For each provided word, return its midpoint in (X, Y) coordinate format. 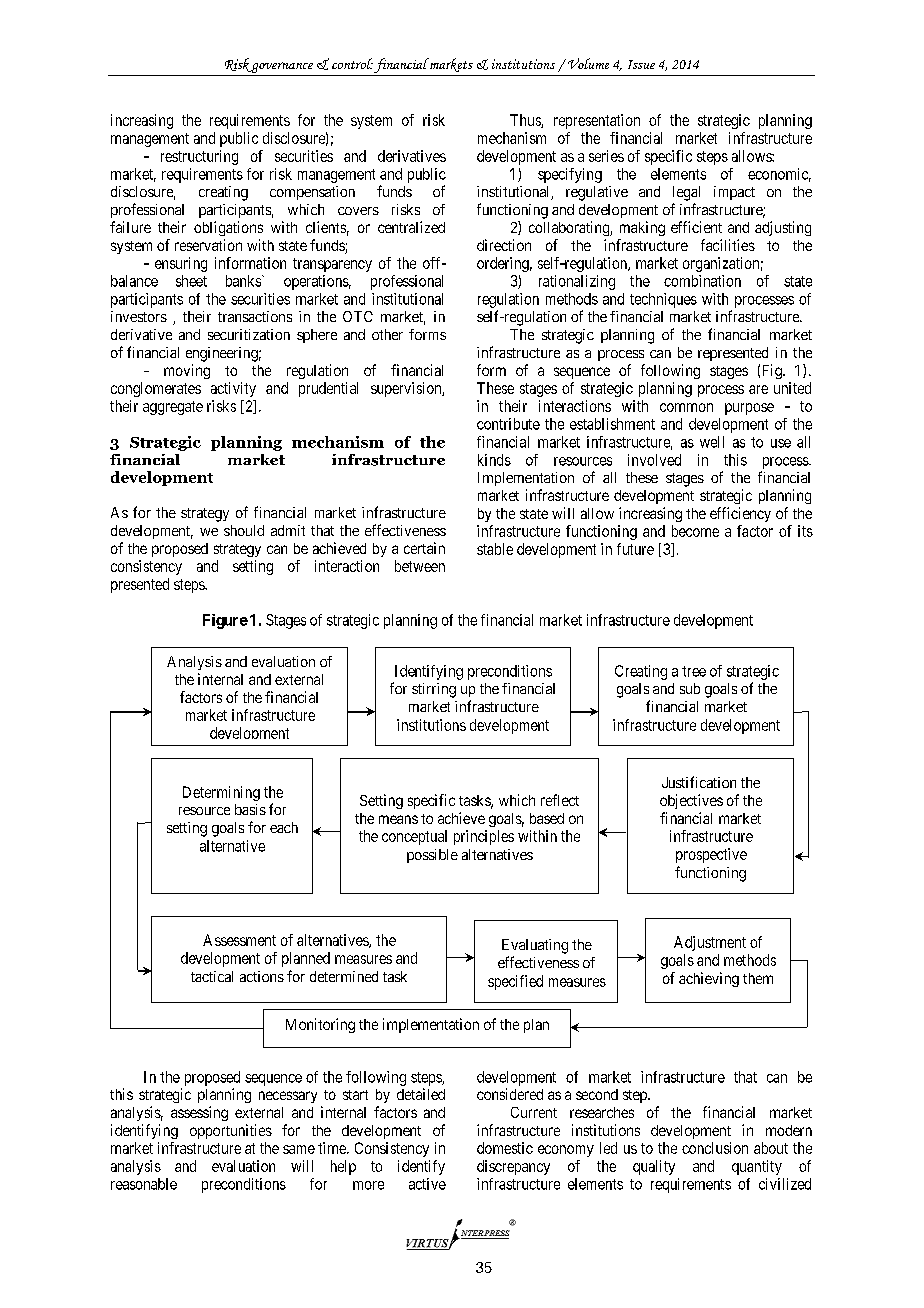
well (712, 442)
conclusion (715, 1148)
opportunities (231, 1131)
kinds (494, 460)
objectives (691, 801)
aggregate (173, 408)
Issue (641, 64)
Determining (221, 793)
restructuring (199, 157)
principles (484, 837)
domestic (505, 1148)
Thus (526, 121)
